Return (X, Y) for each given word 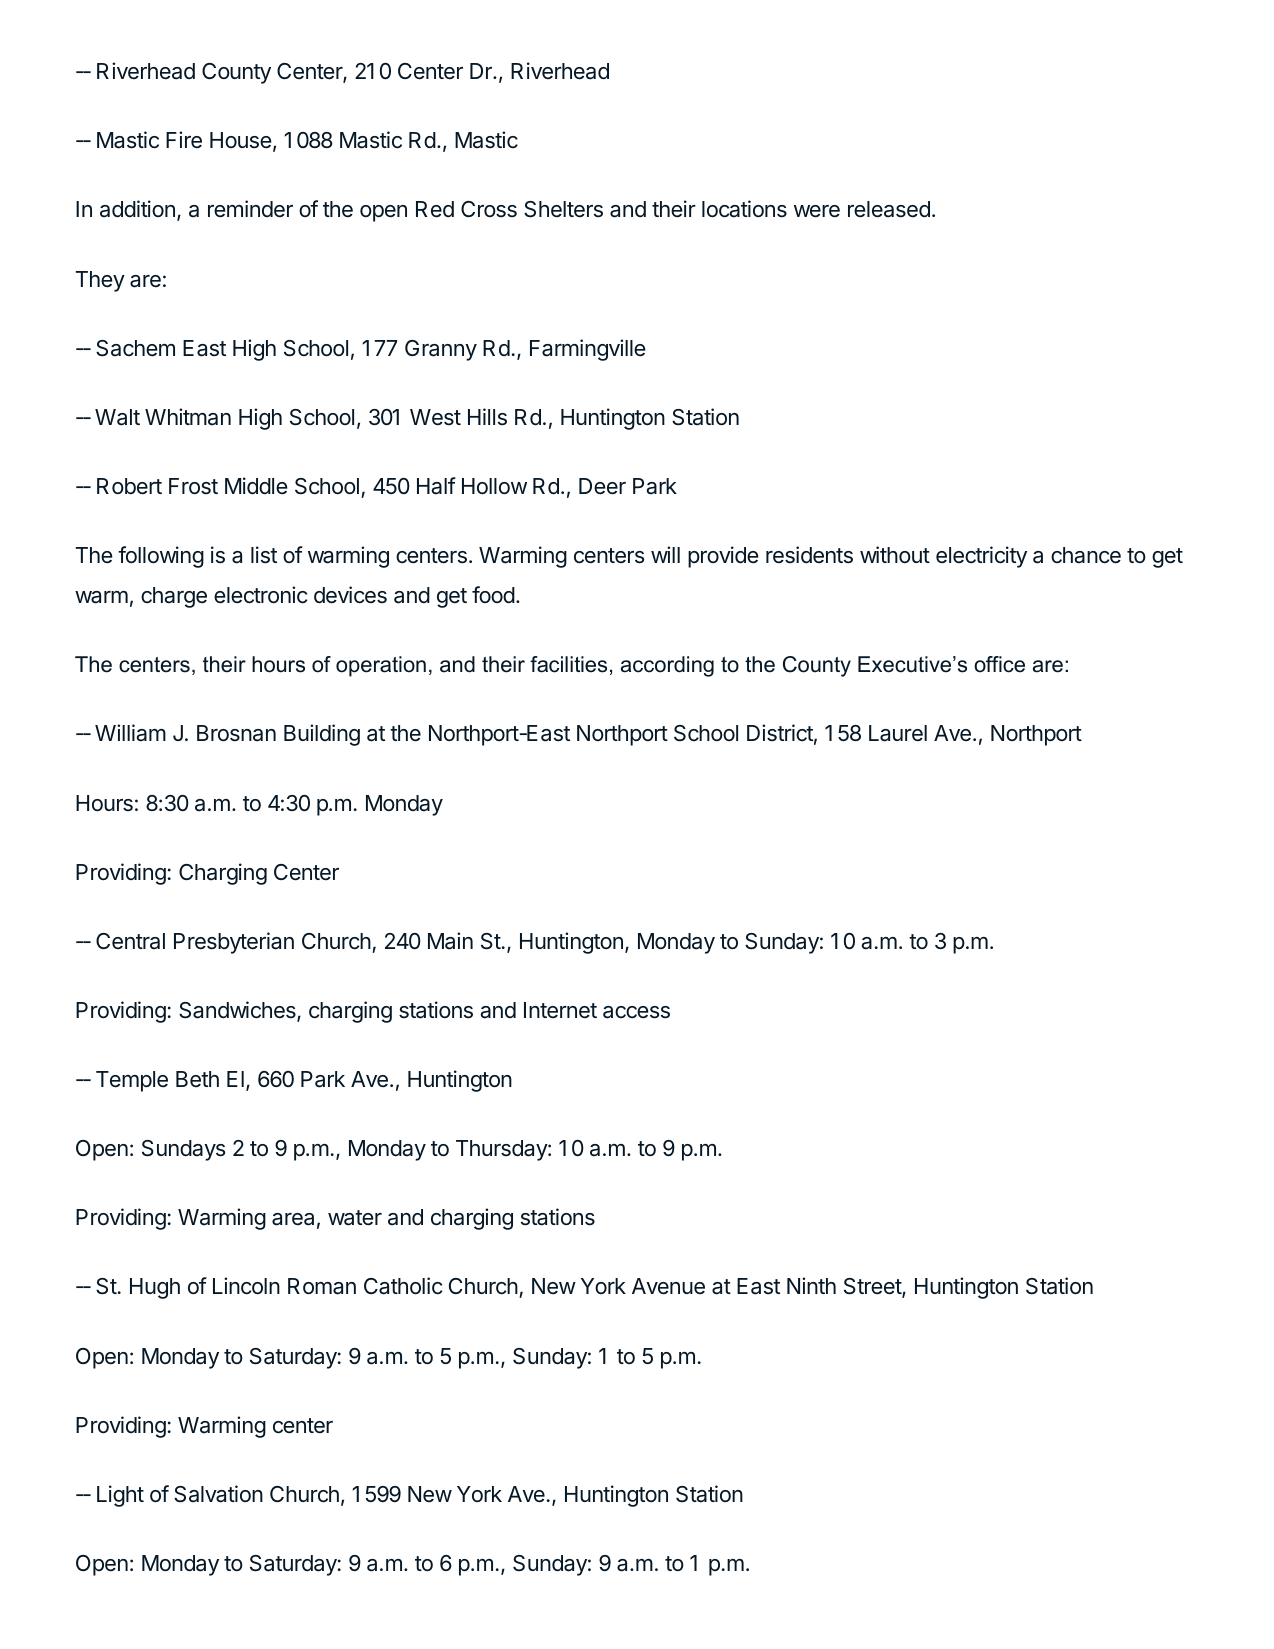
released (889, 209)
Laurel (898, 733)
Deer (602, 486)
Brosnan (236, 733)
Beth (197, 1079)
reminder (250, 209)
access (636, 1012)
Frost (193, 486)
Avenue (668, 1286)
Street (873, 1288)
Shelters (563, 209)
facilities (568, 664)
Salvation (218, 1494)
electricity (981, 557)
